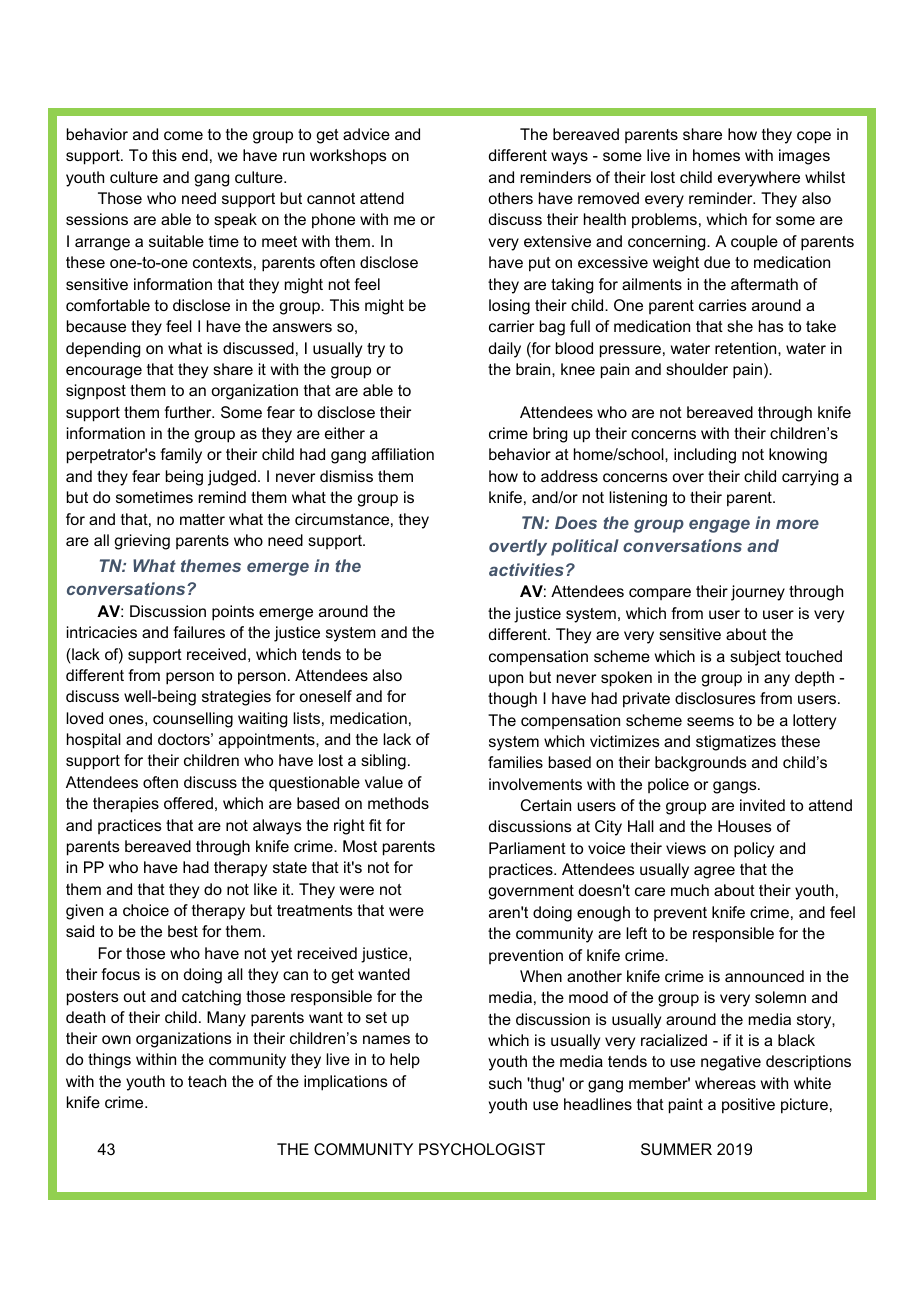 Image resolution: width=924 pixels, height=1308 pixels. I want to click on subject, so click(755, 658).
